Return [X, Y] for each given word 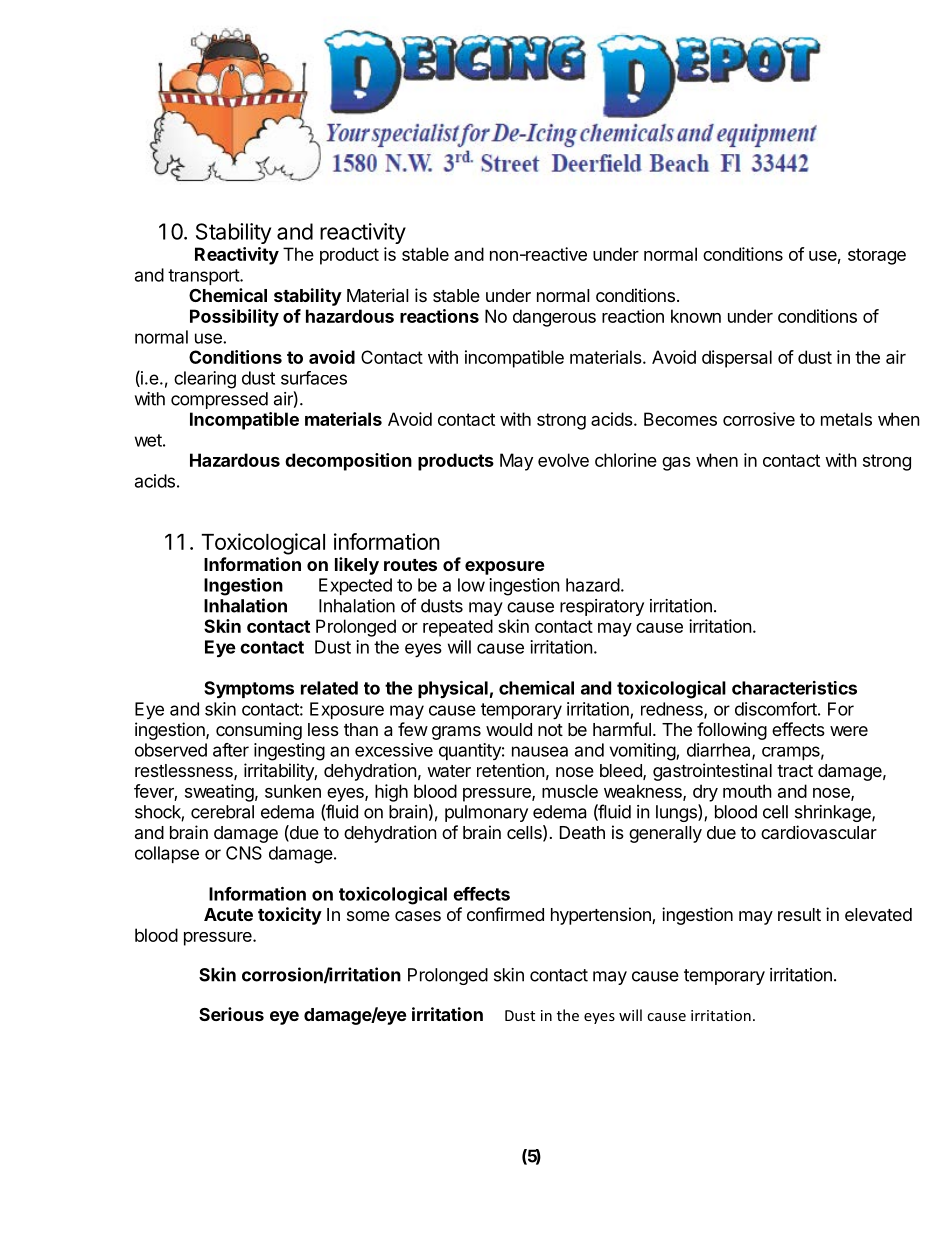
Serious [231, 1014]
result [799, 914]
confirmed [505, 914]
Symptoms [249, 690]
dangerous [554, 318]
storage [877, 256]
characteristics [794, 688]
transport [204, 277]
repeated [458, 628]
